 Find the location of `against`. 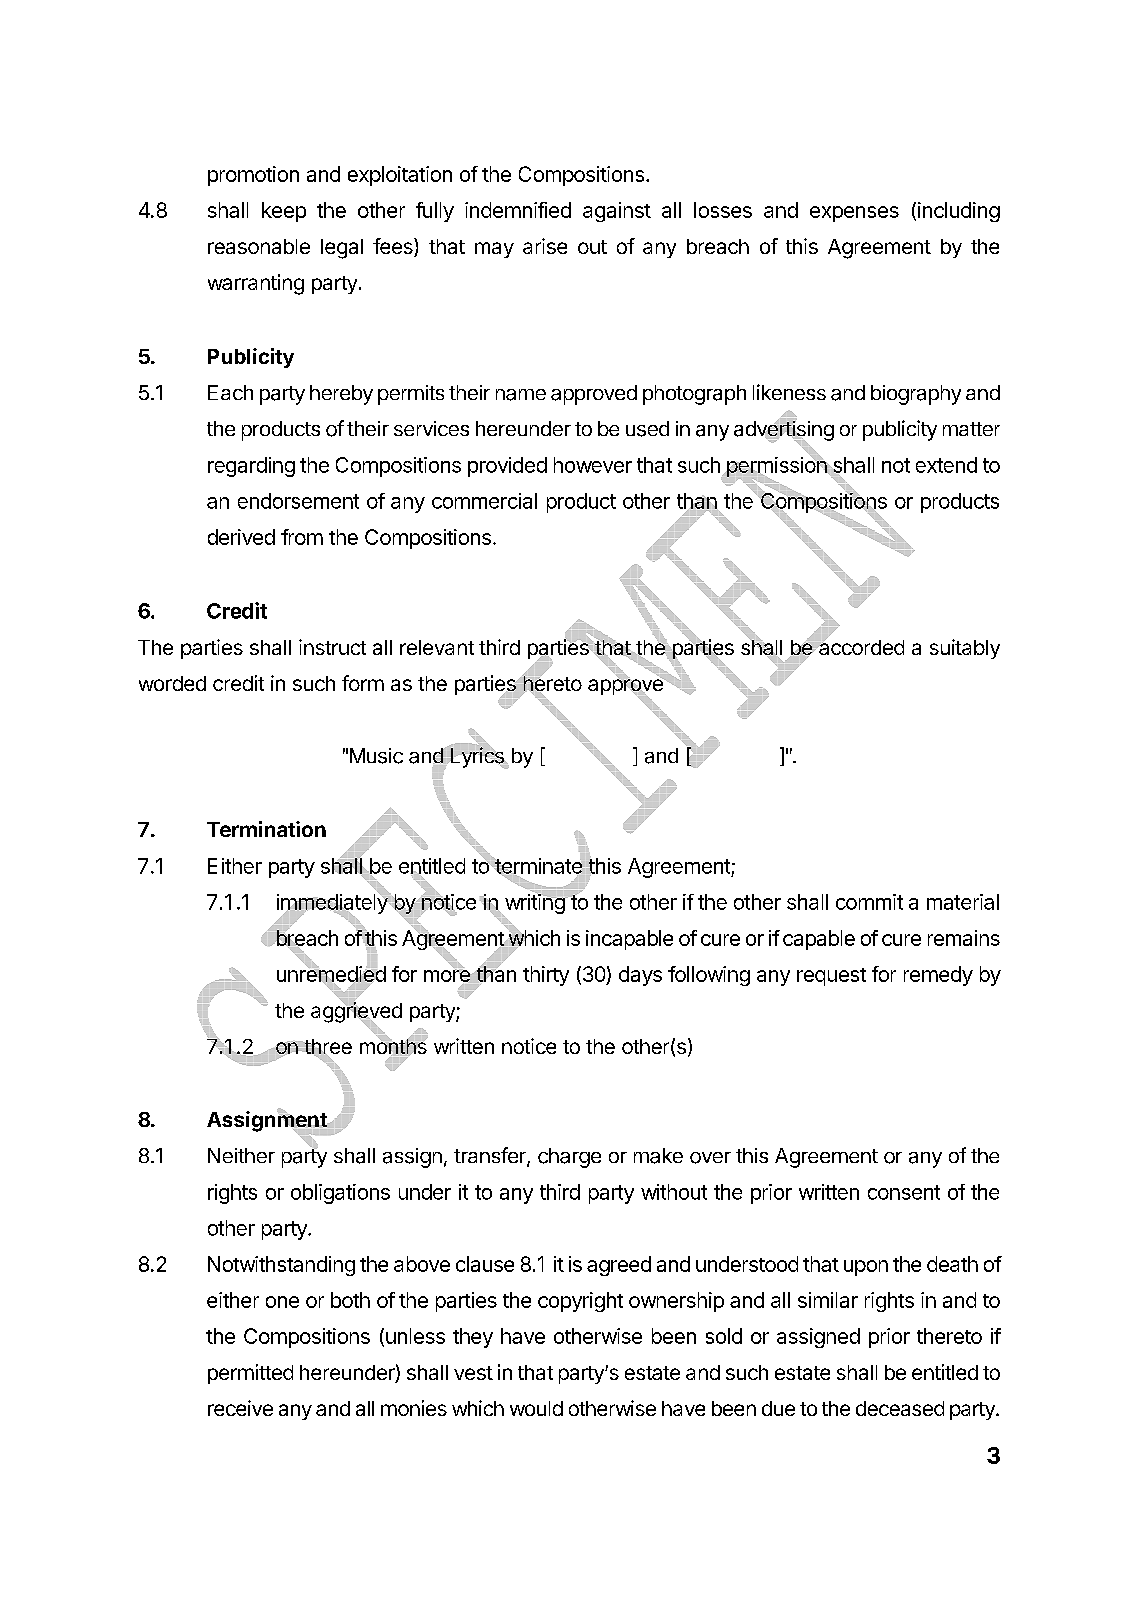

against is located at coordinates (617, 212).
